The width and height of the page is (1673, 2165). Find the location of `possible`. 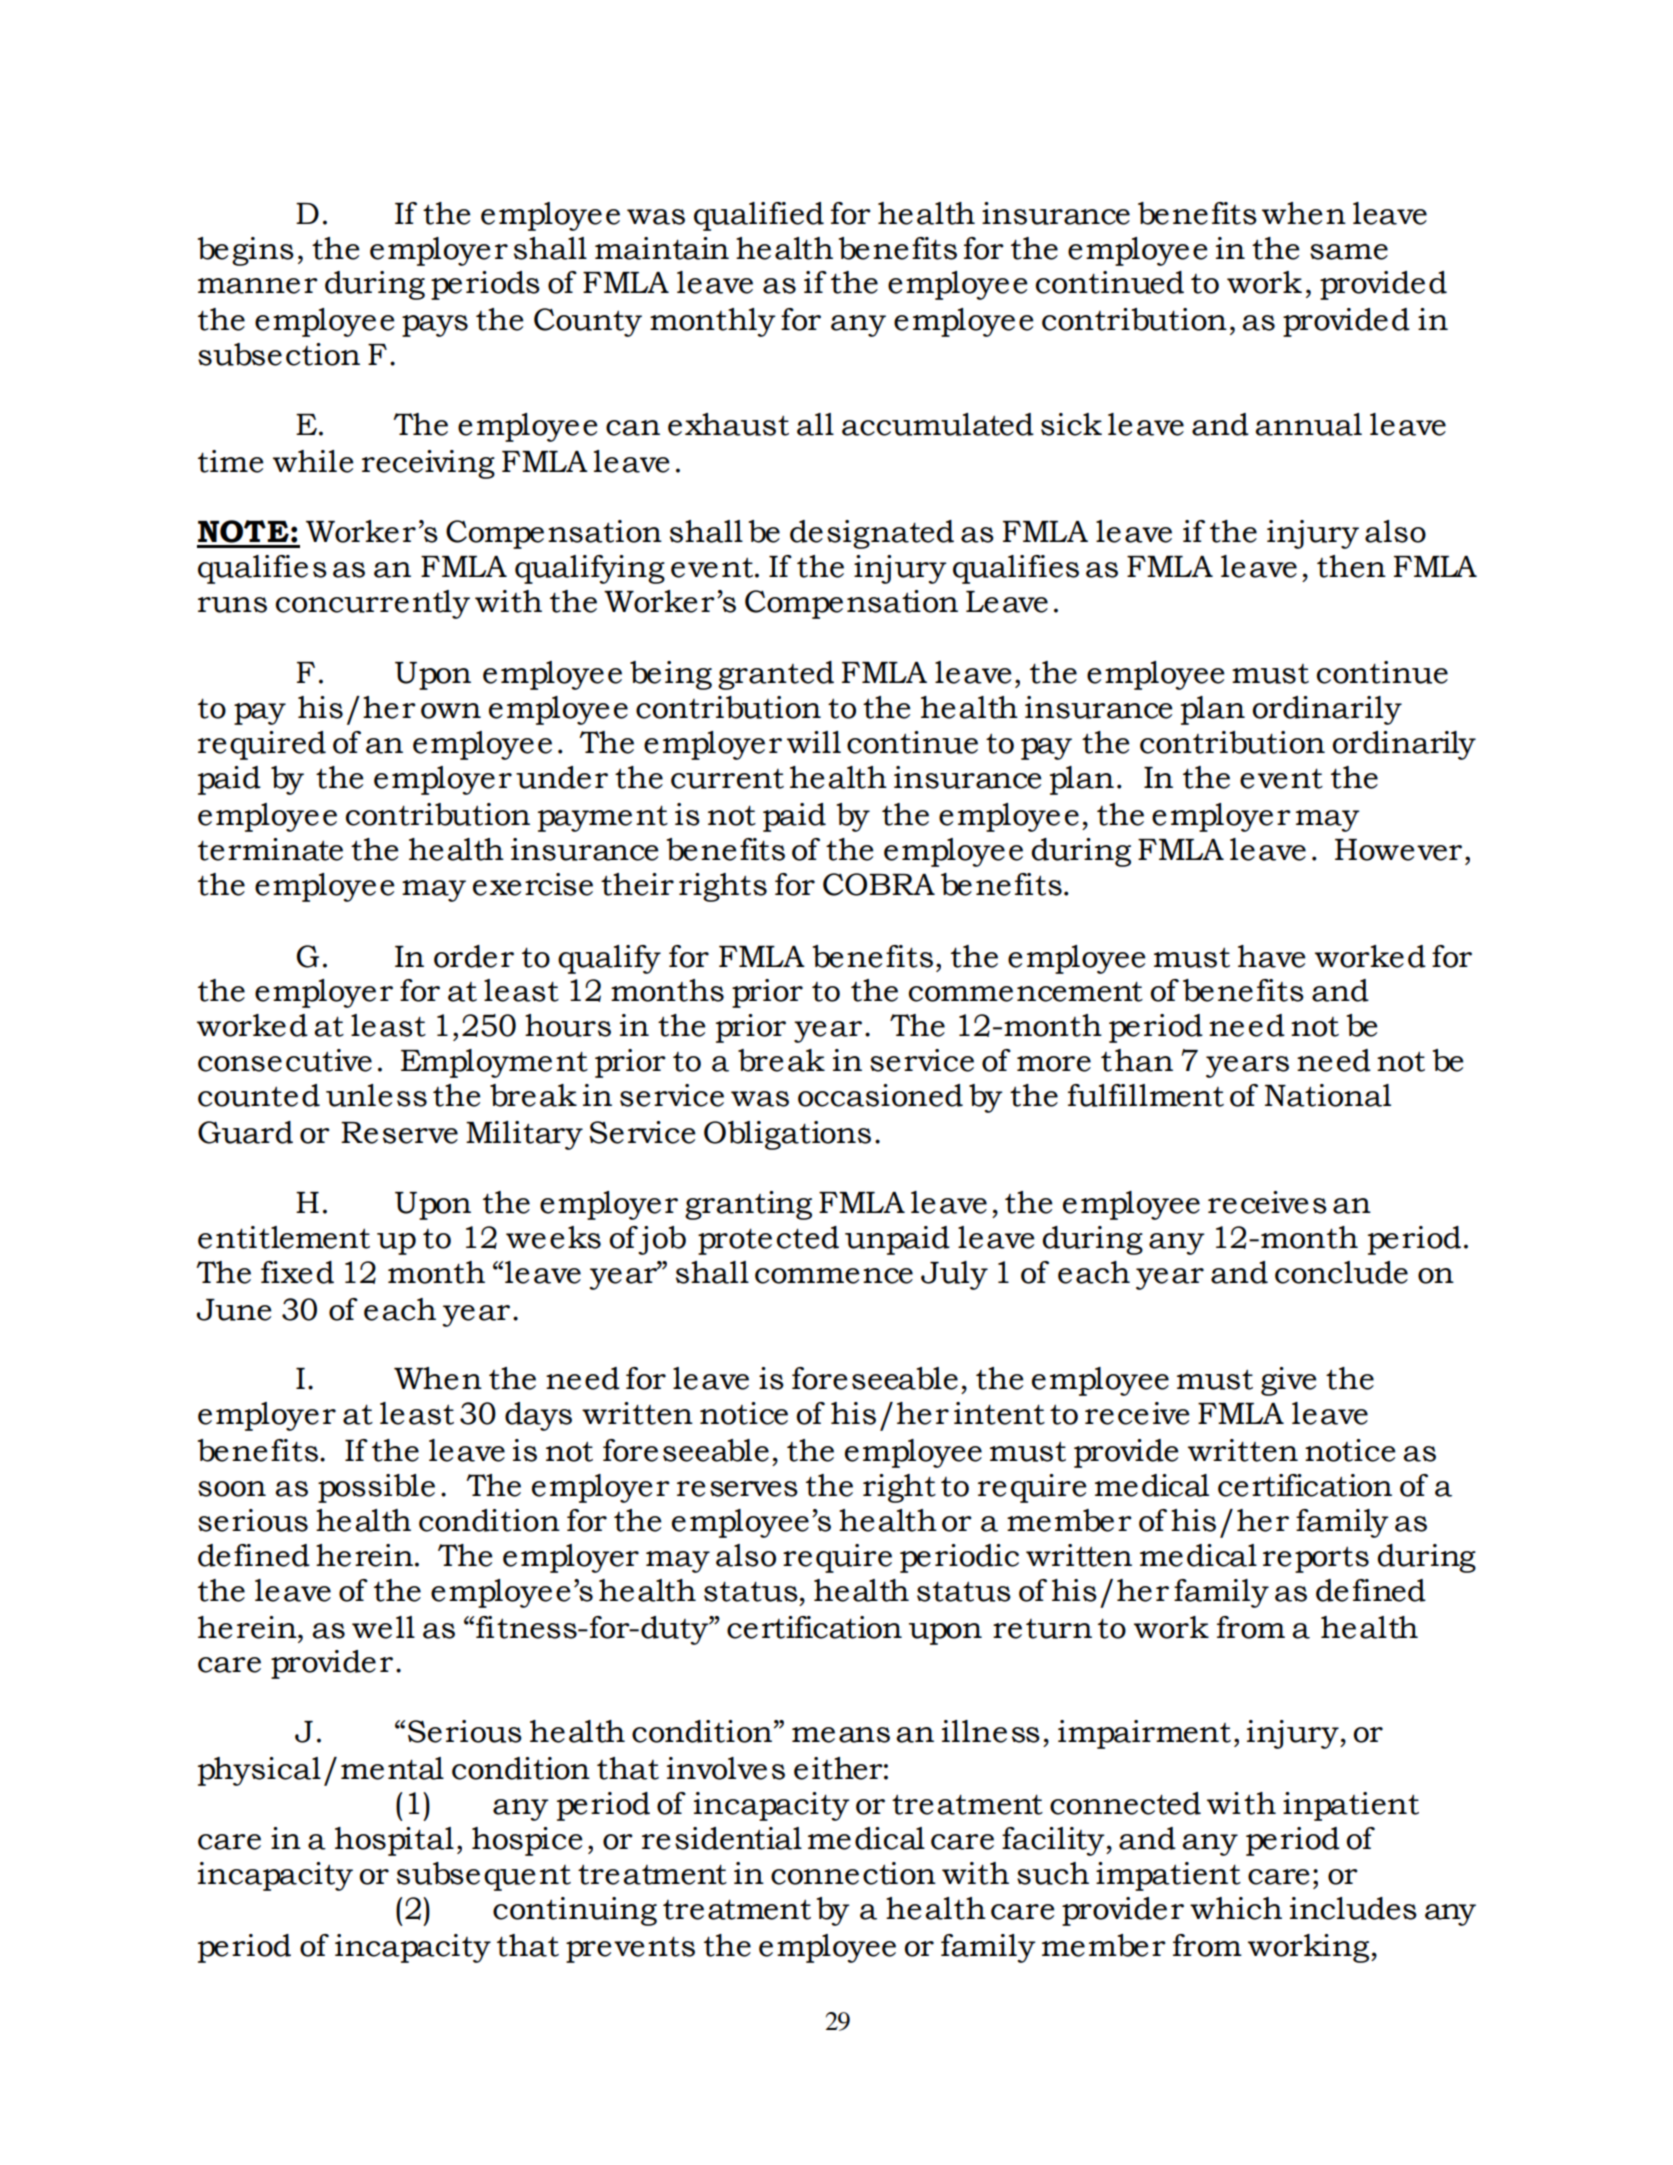

possible is located at coordinates (376, 1488).
